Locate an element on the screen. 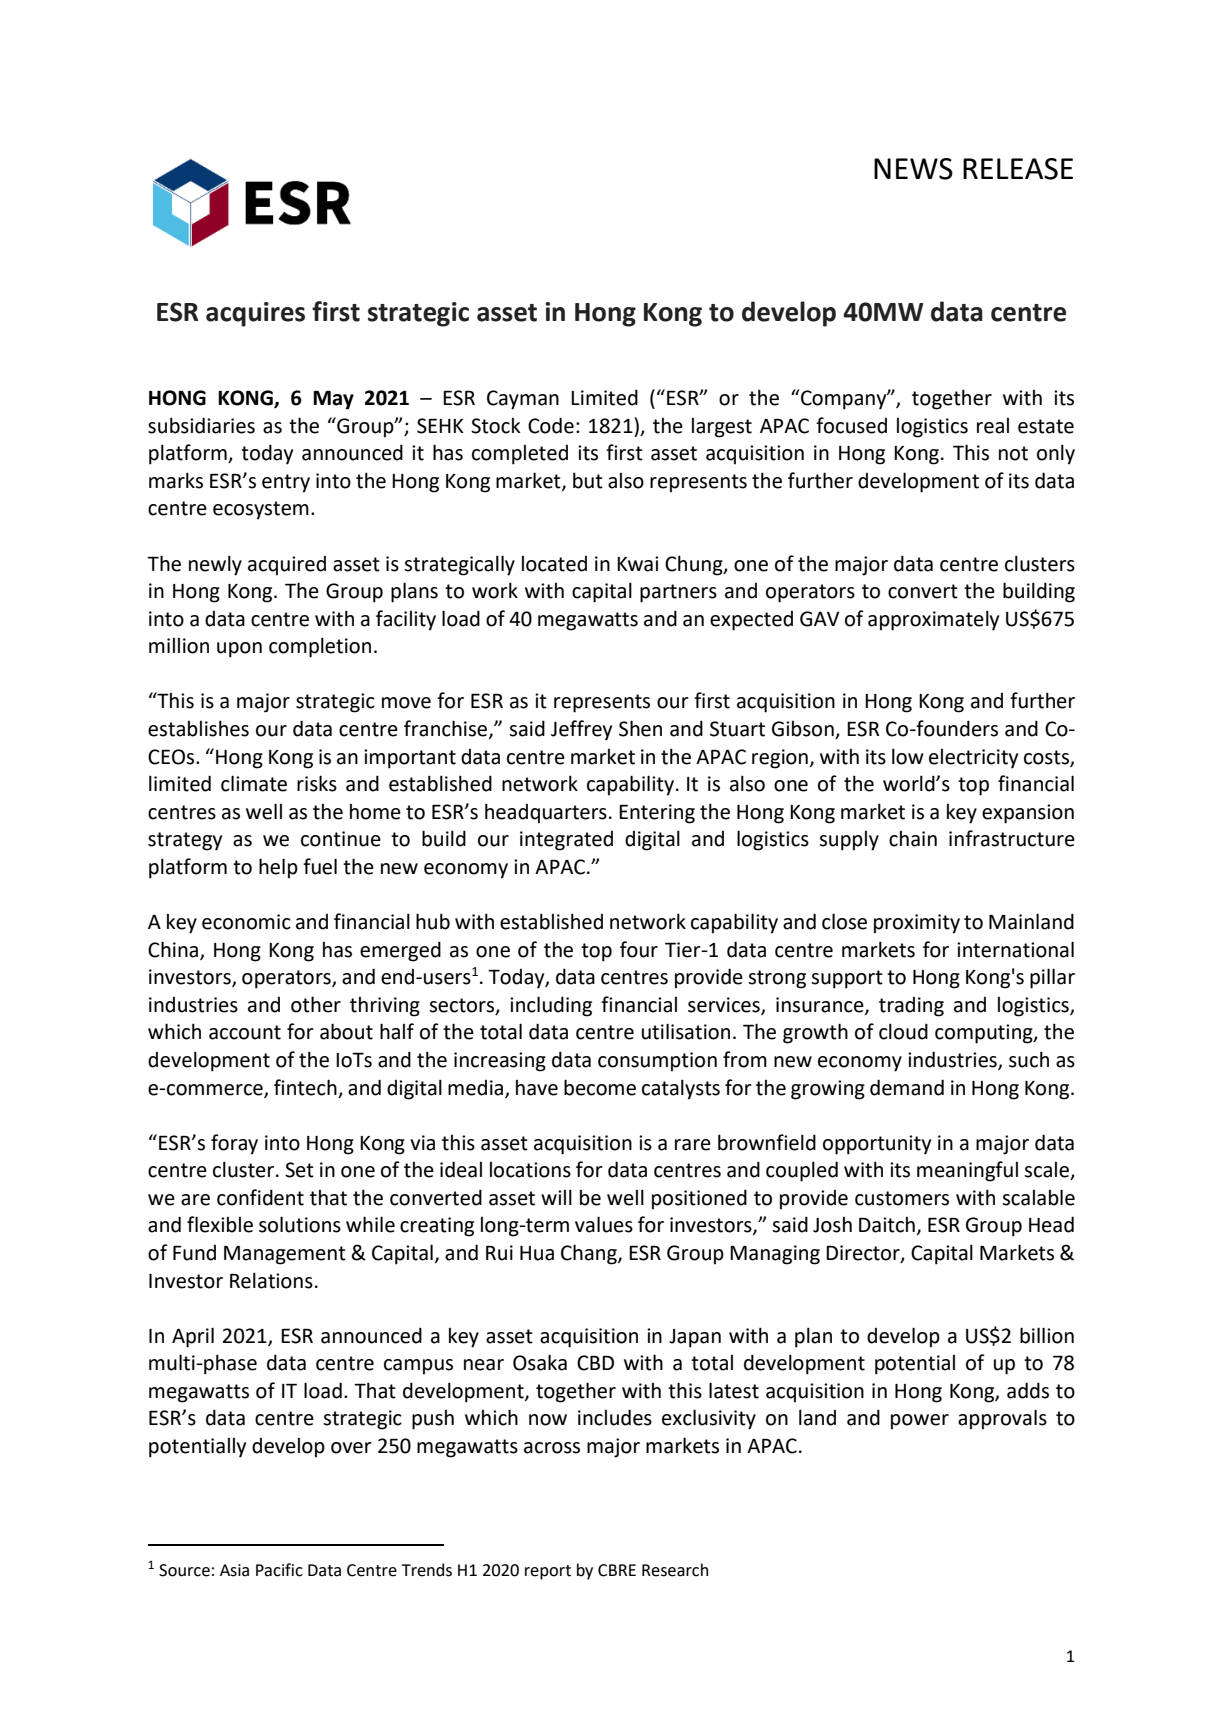  approximately is located at coordinates (933, 620).
